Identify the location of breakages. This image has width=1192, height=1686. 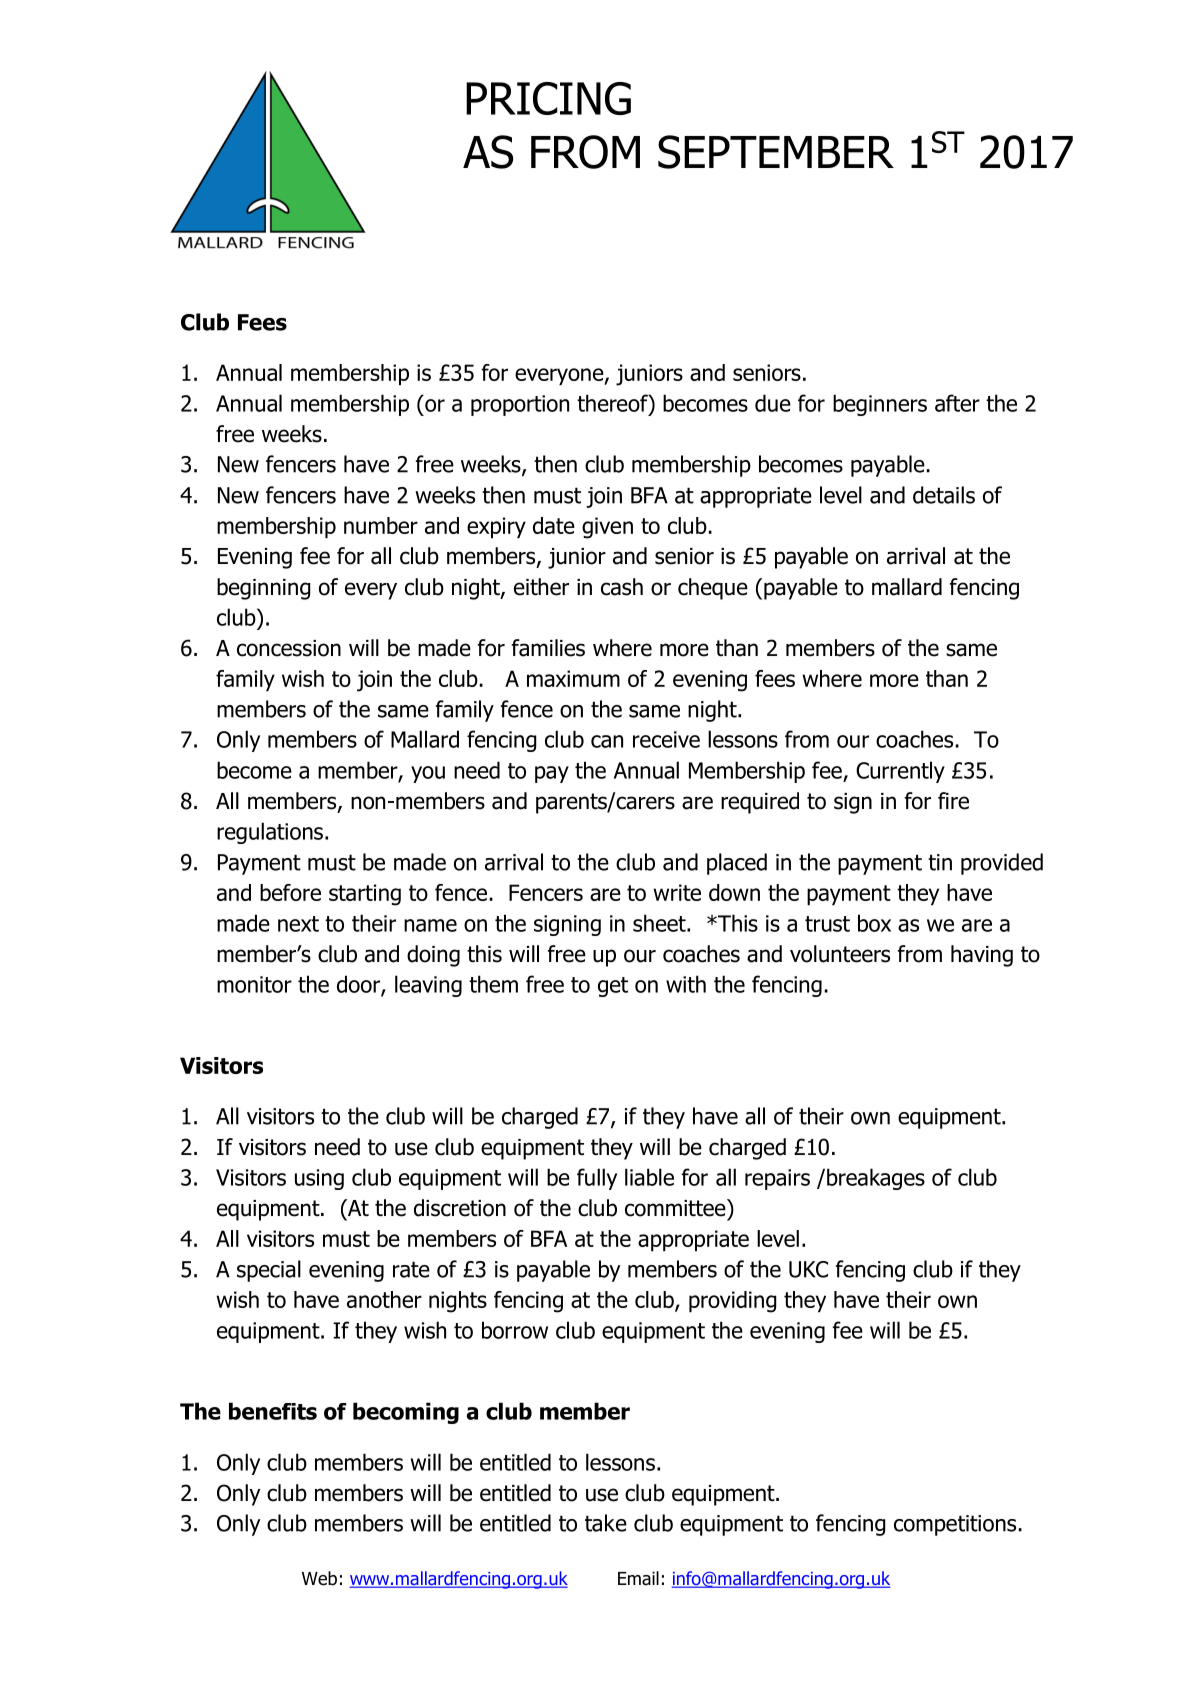
(876, 1179).
